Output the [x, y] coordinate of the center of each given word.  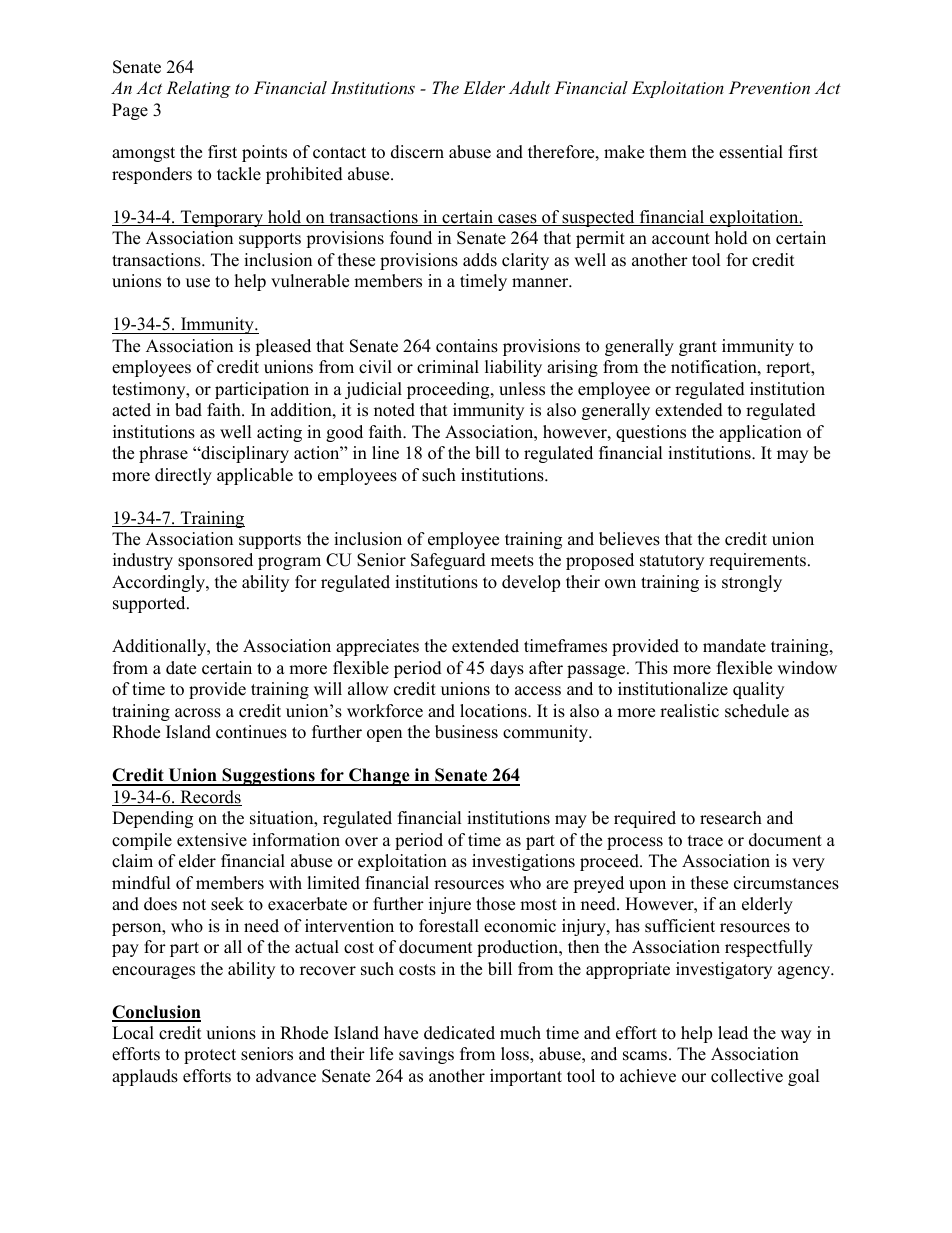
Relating [198, 89]
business [466, 732]
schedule [757, 711]
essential [751, 152]
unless [522, 389]
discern [417, 152]
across [198, 713]
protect [210, 1056]
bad [188, 410]
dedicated [459, 1033]
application [760, 433]
